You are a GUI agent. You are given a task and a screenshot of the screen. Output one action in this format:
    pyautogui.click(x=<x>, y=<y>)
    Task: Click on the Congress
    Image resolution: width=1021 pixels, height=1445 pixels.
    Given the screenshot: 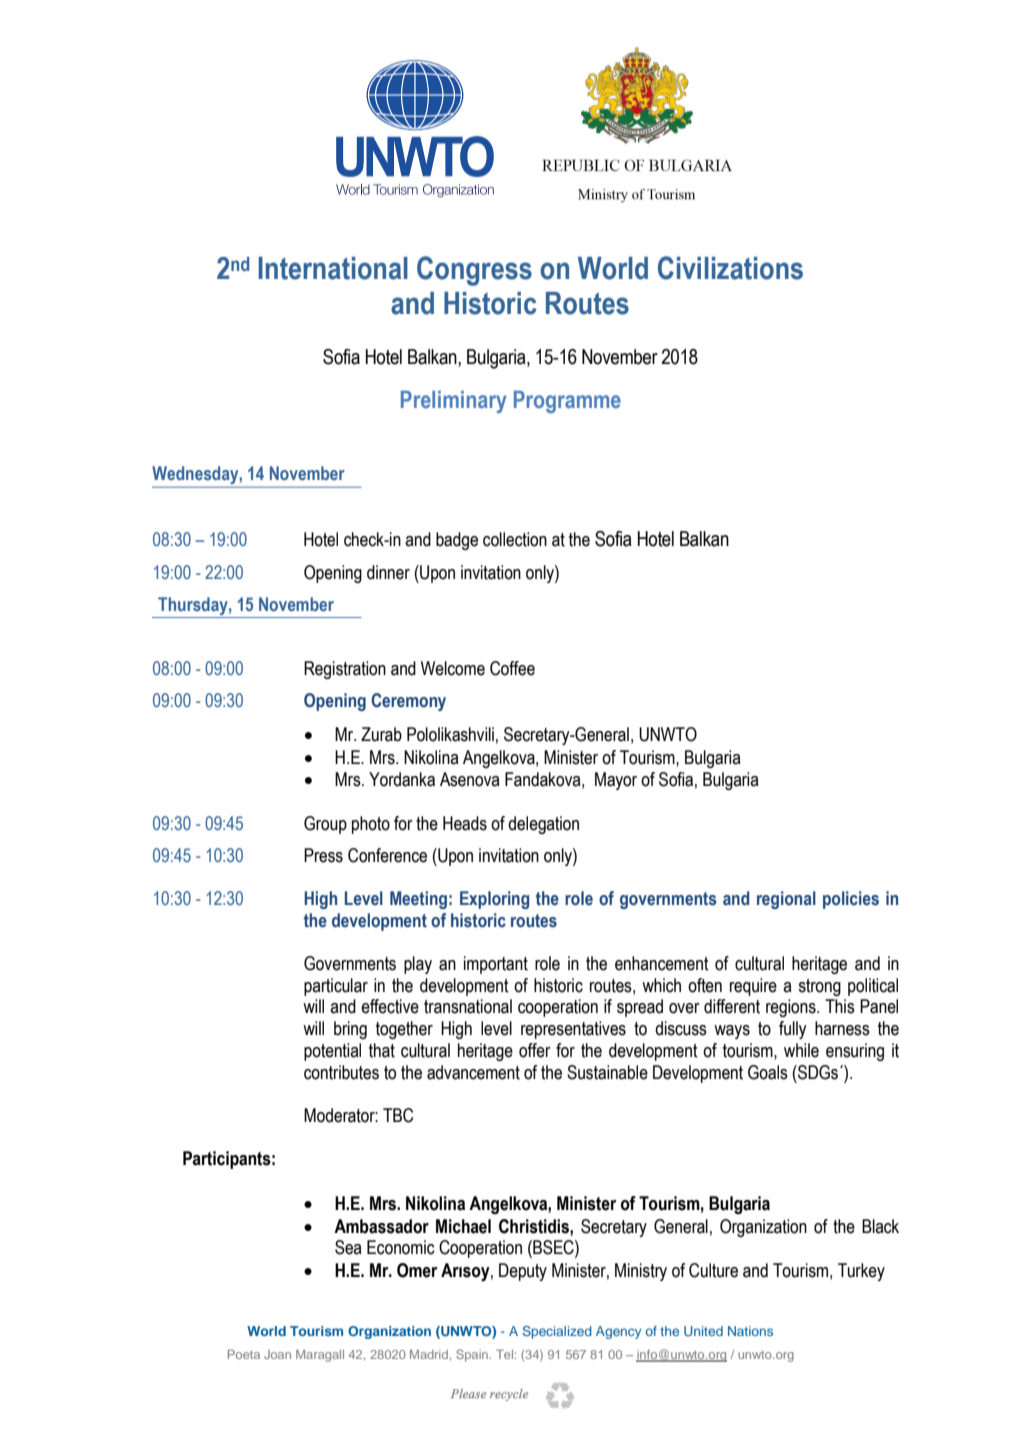 What is the action you would take?
    pyautogui.click(x=474, y=271)
